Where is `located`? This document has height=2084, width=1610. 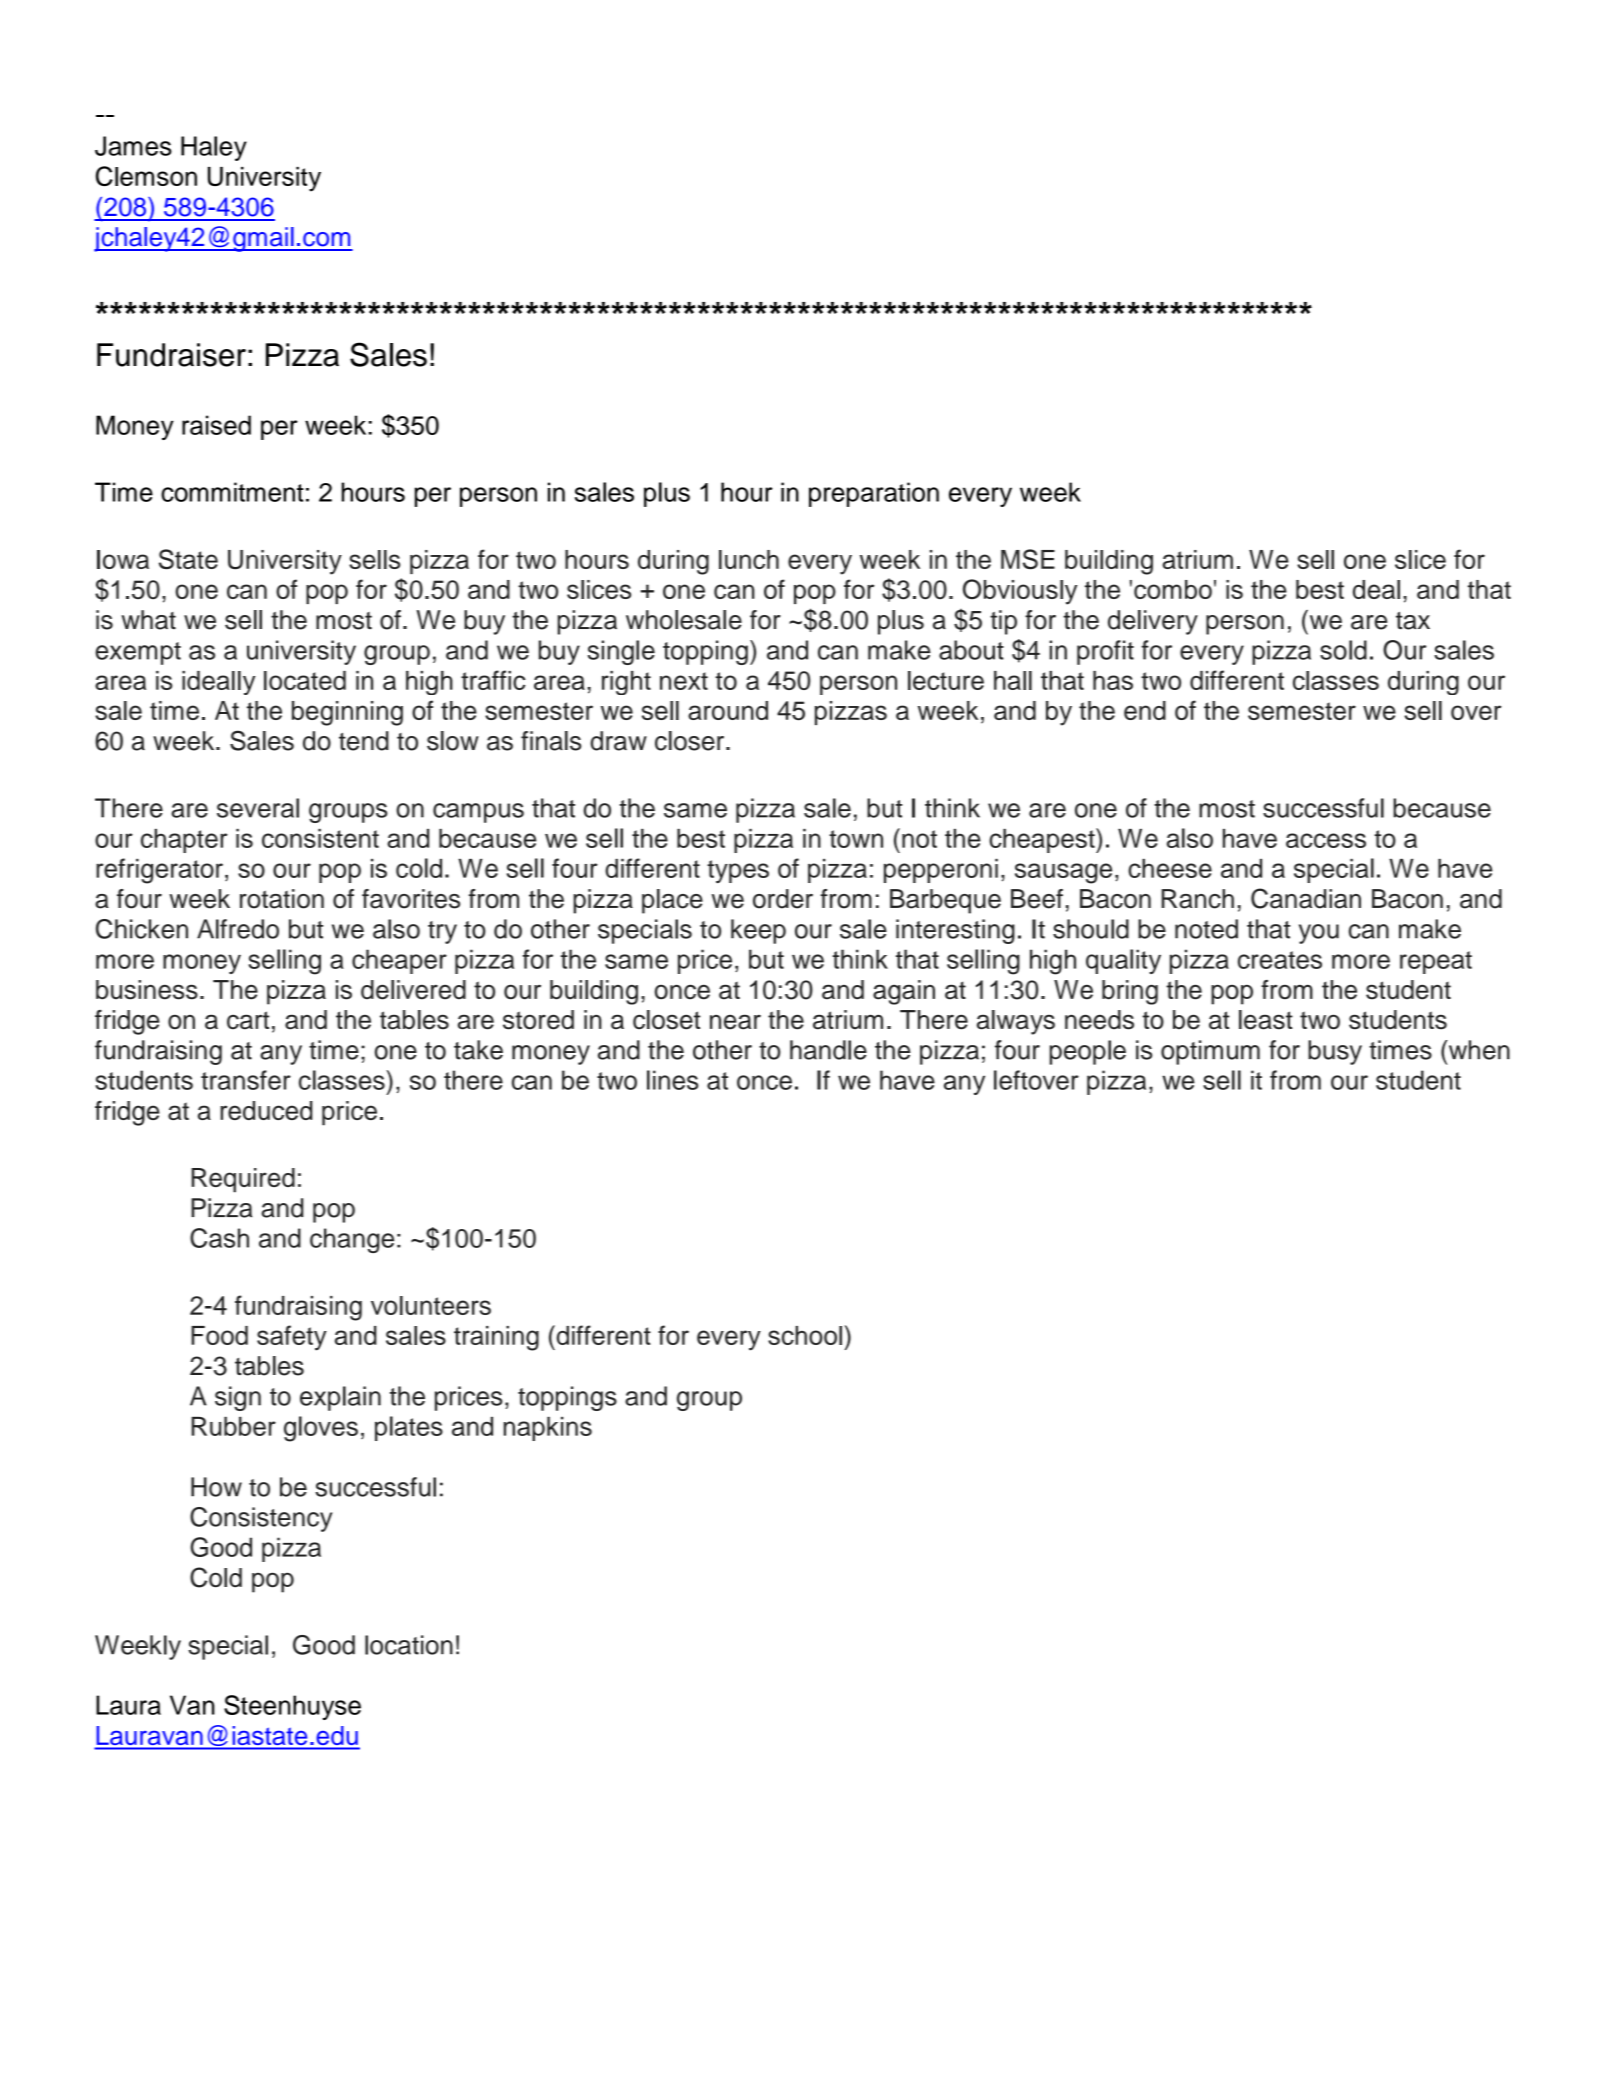 located is located at coordinates (305, 680).
